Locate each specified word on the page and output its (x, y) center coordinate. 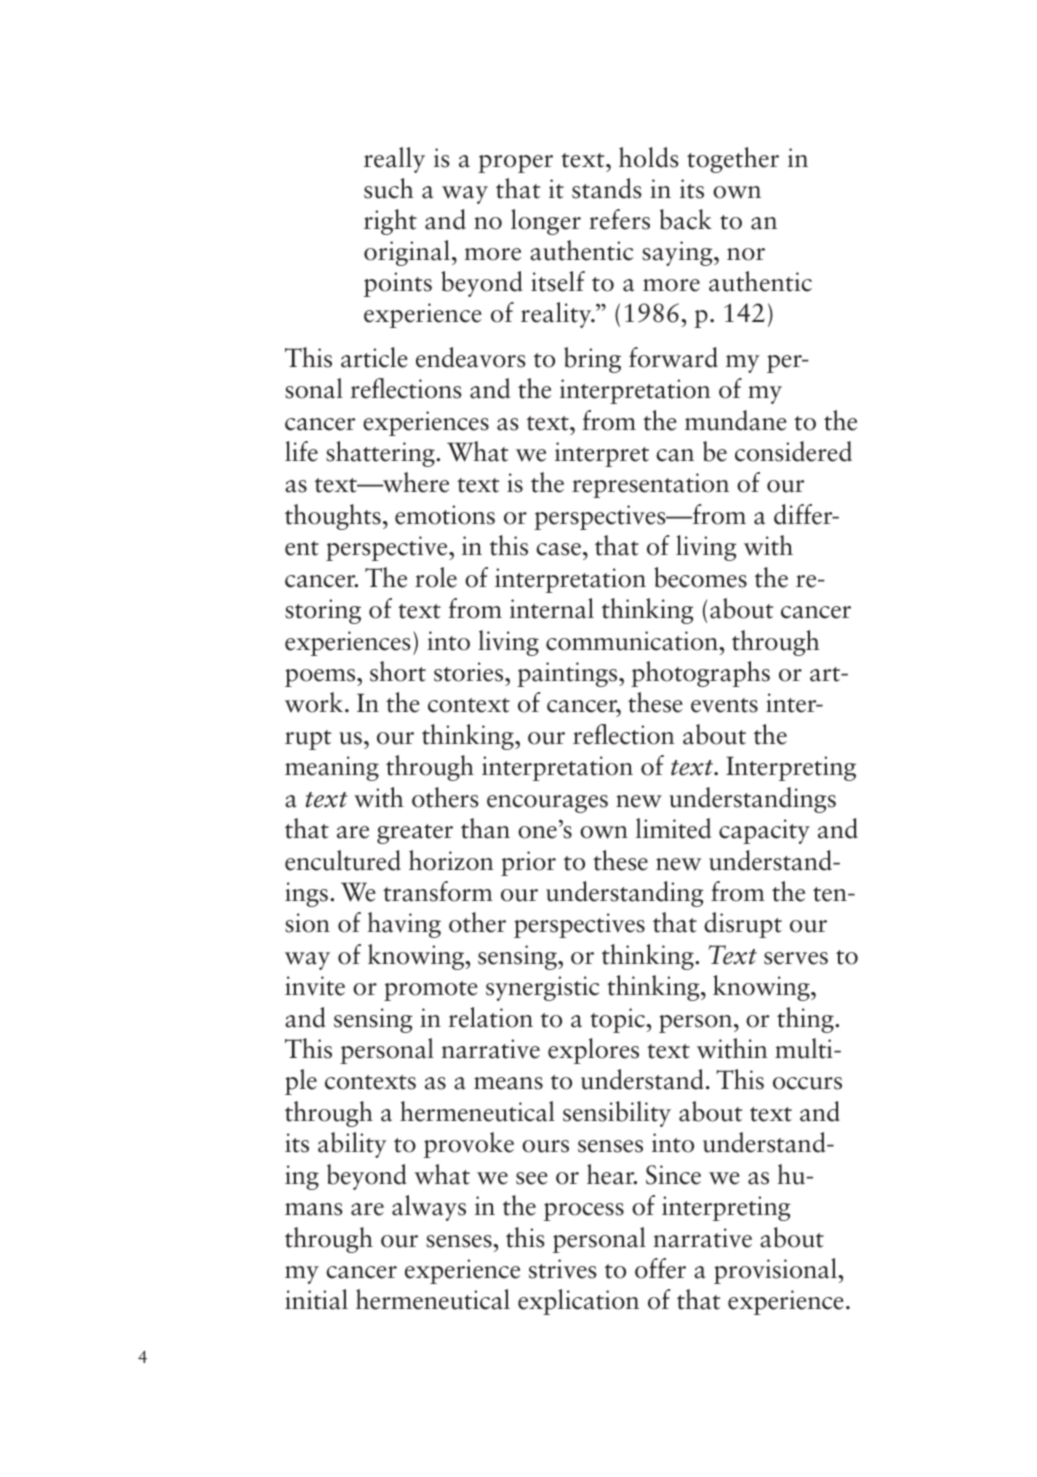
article (374, 357)
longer (546, 222)
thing (806, 1020)
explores (593, 1051)
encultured (343, 860)
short (398, 671)
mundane (736, 420)
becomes (700, 577)
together (733, 160)
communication (633, 641)
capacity (764, 831)
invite (315, 986)
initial (316, 1299)
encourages (547, 804)
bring (592, 360)
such (389, 188)
